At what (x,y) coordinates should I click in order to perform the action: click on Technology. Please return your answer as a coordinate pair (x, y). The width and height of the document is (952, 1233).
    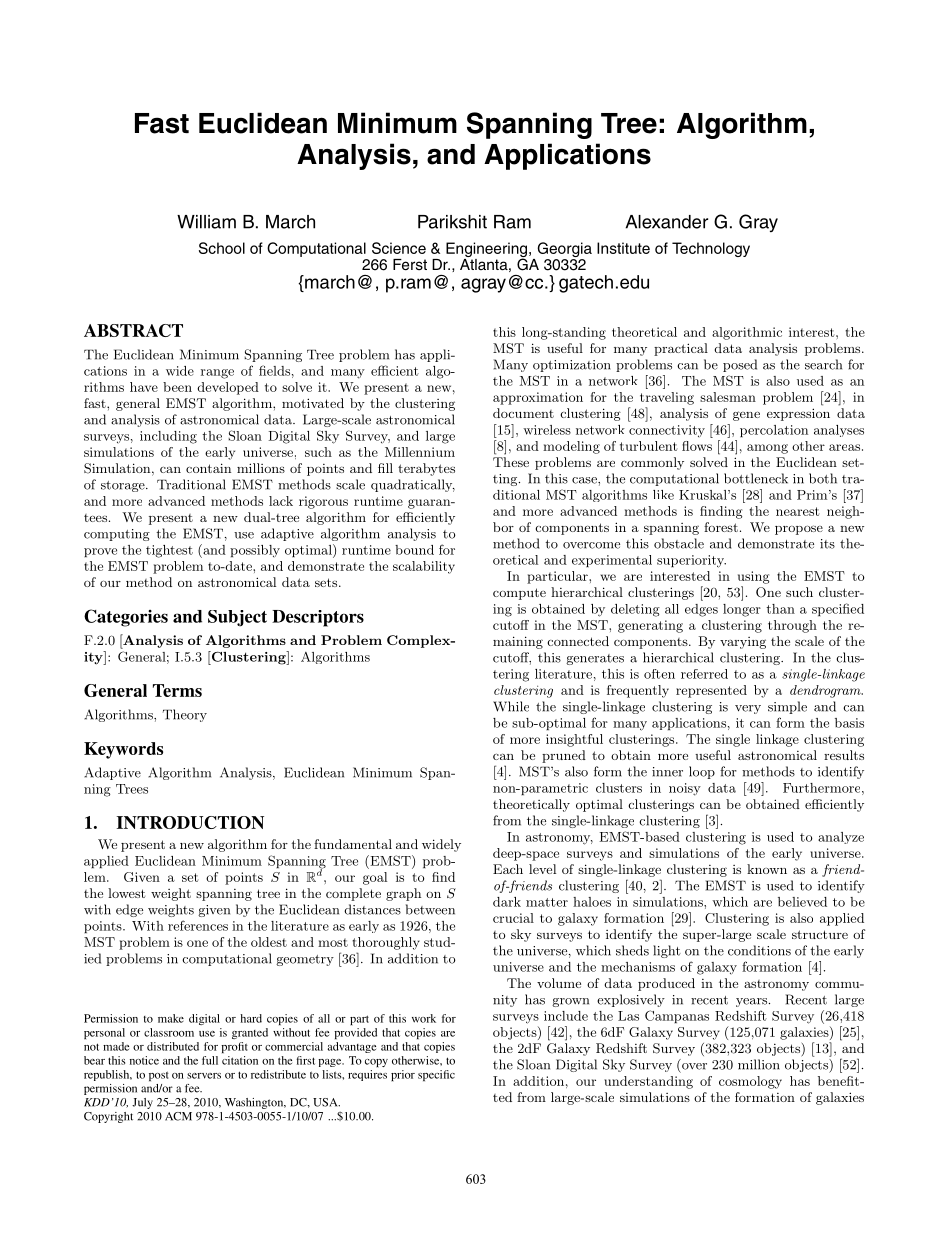
    Looking at the image, I should click on (711, 249).
